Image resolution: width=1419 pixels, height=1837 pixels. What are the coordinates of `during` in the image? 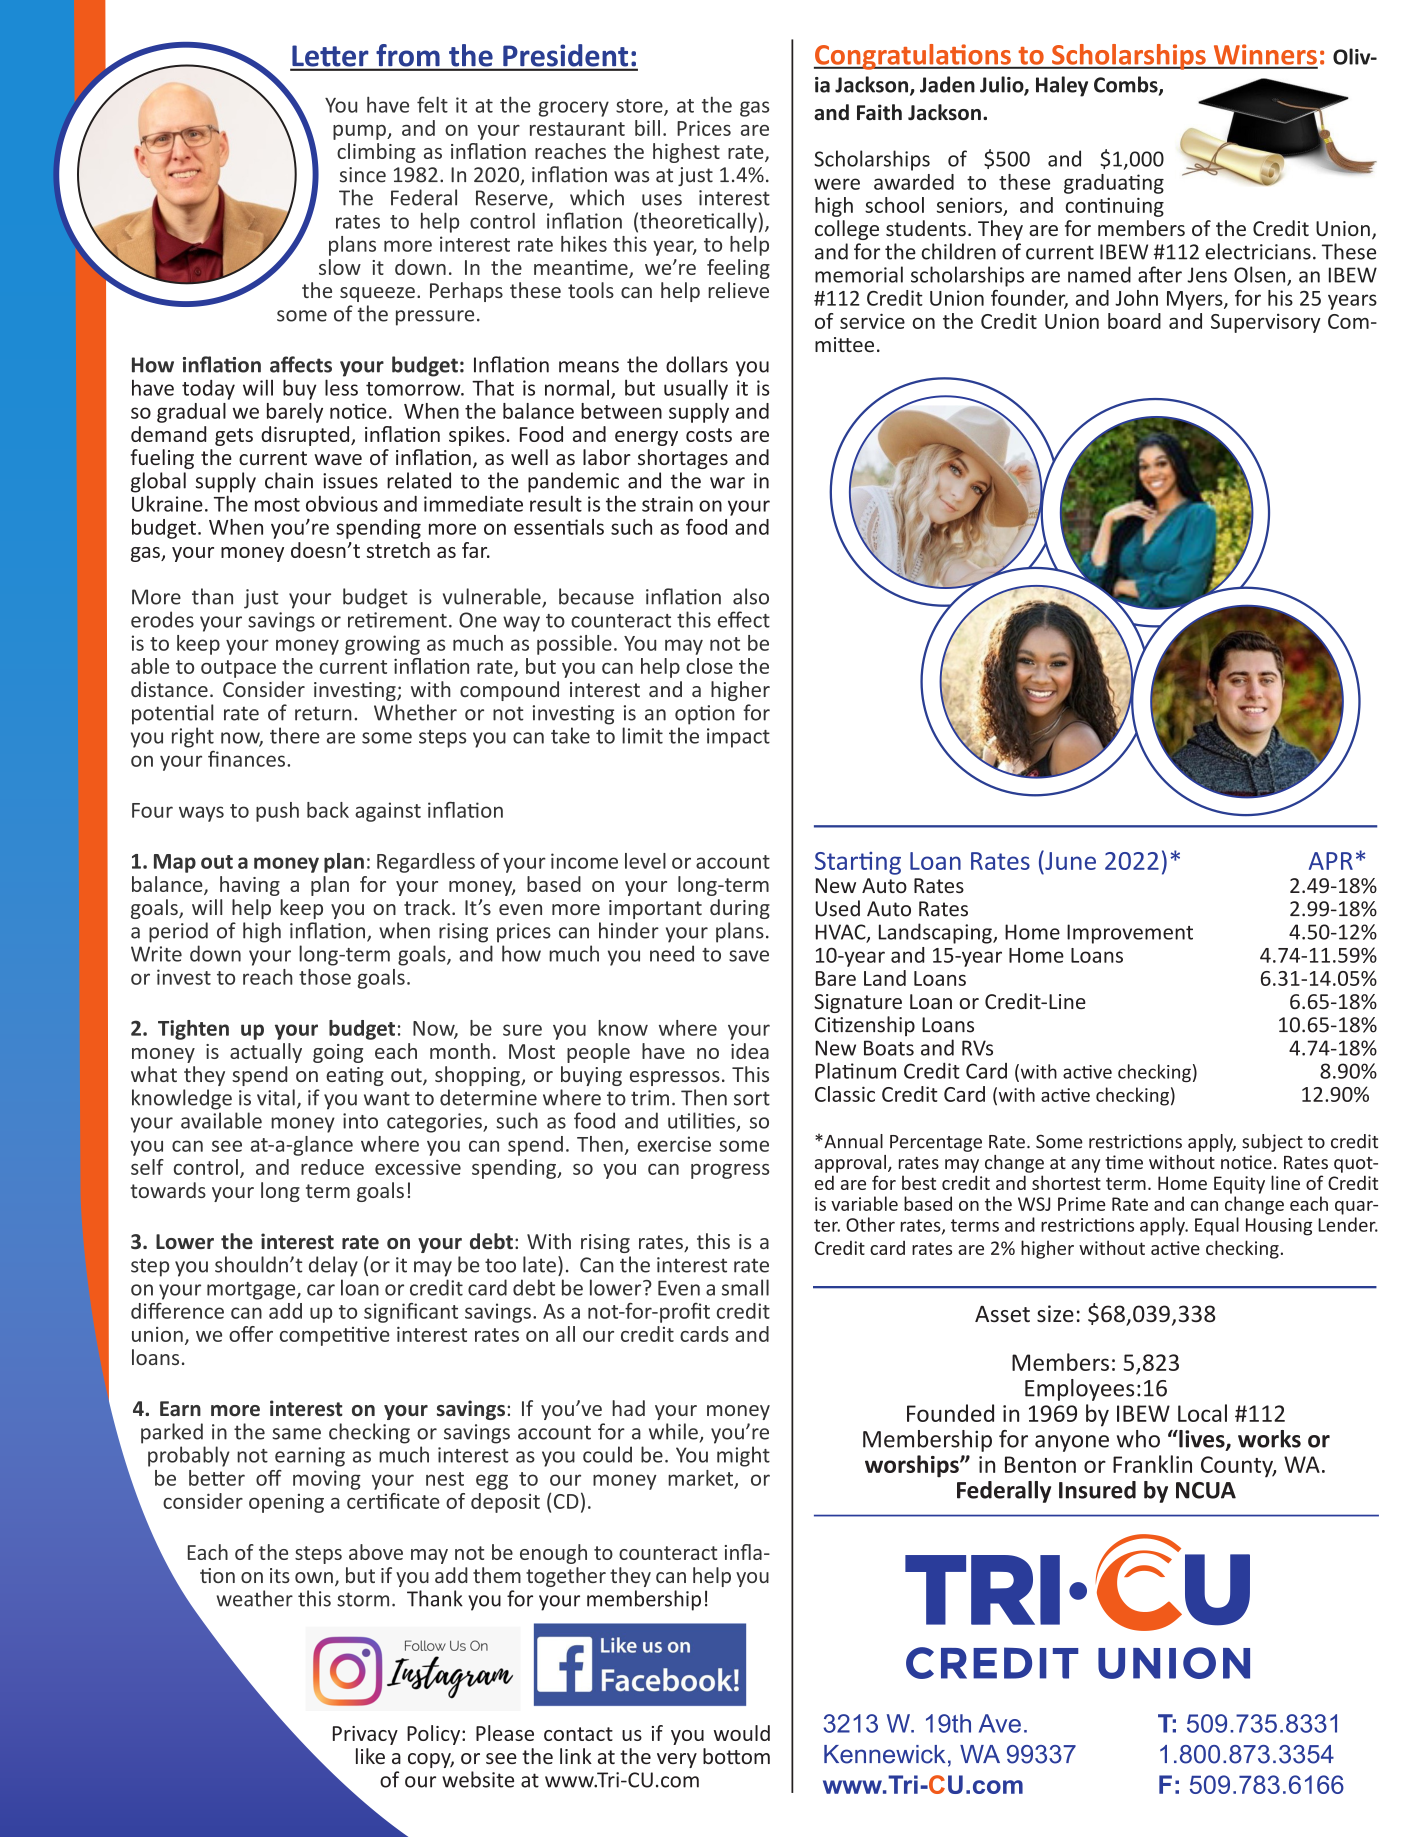 It's located at (740, 909).
